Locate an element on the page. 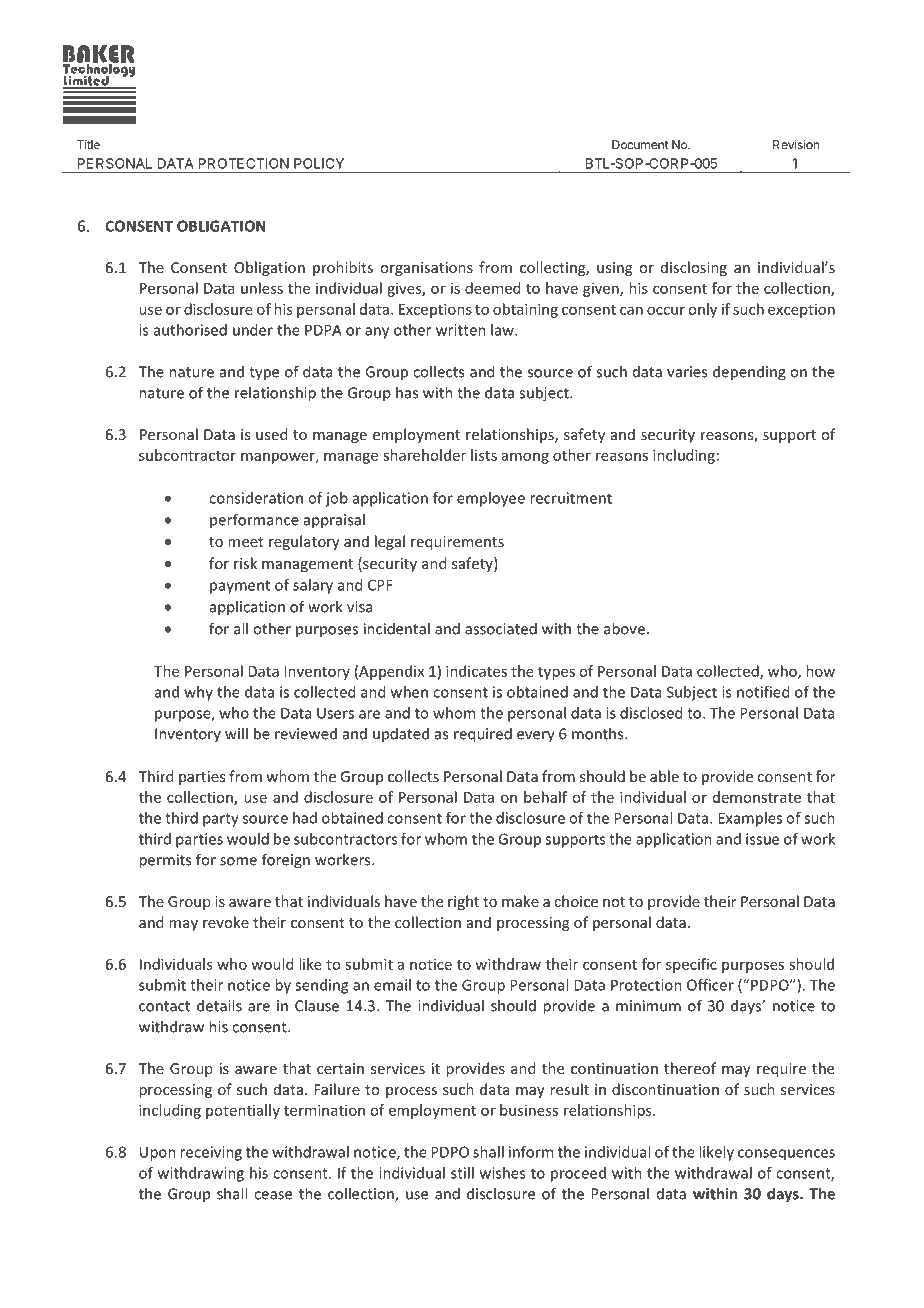 The width and height of the document is (924, 1308). indicates is located at coordinates (476, 671).
